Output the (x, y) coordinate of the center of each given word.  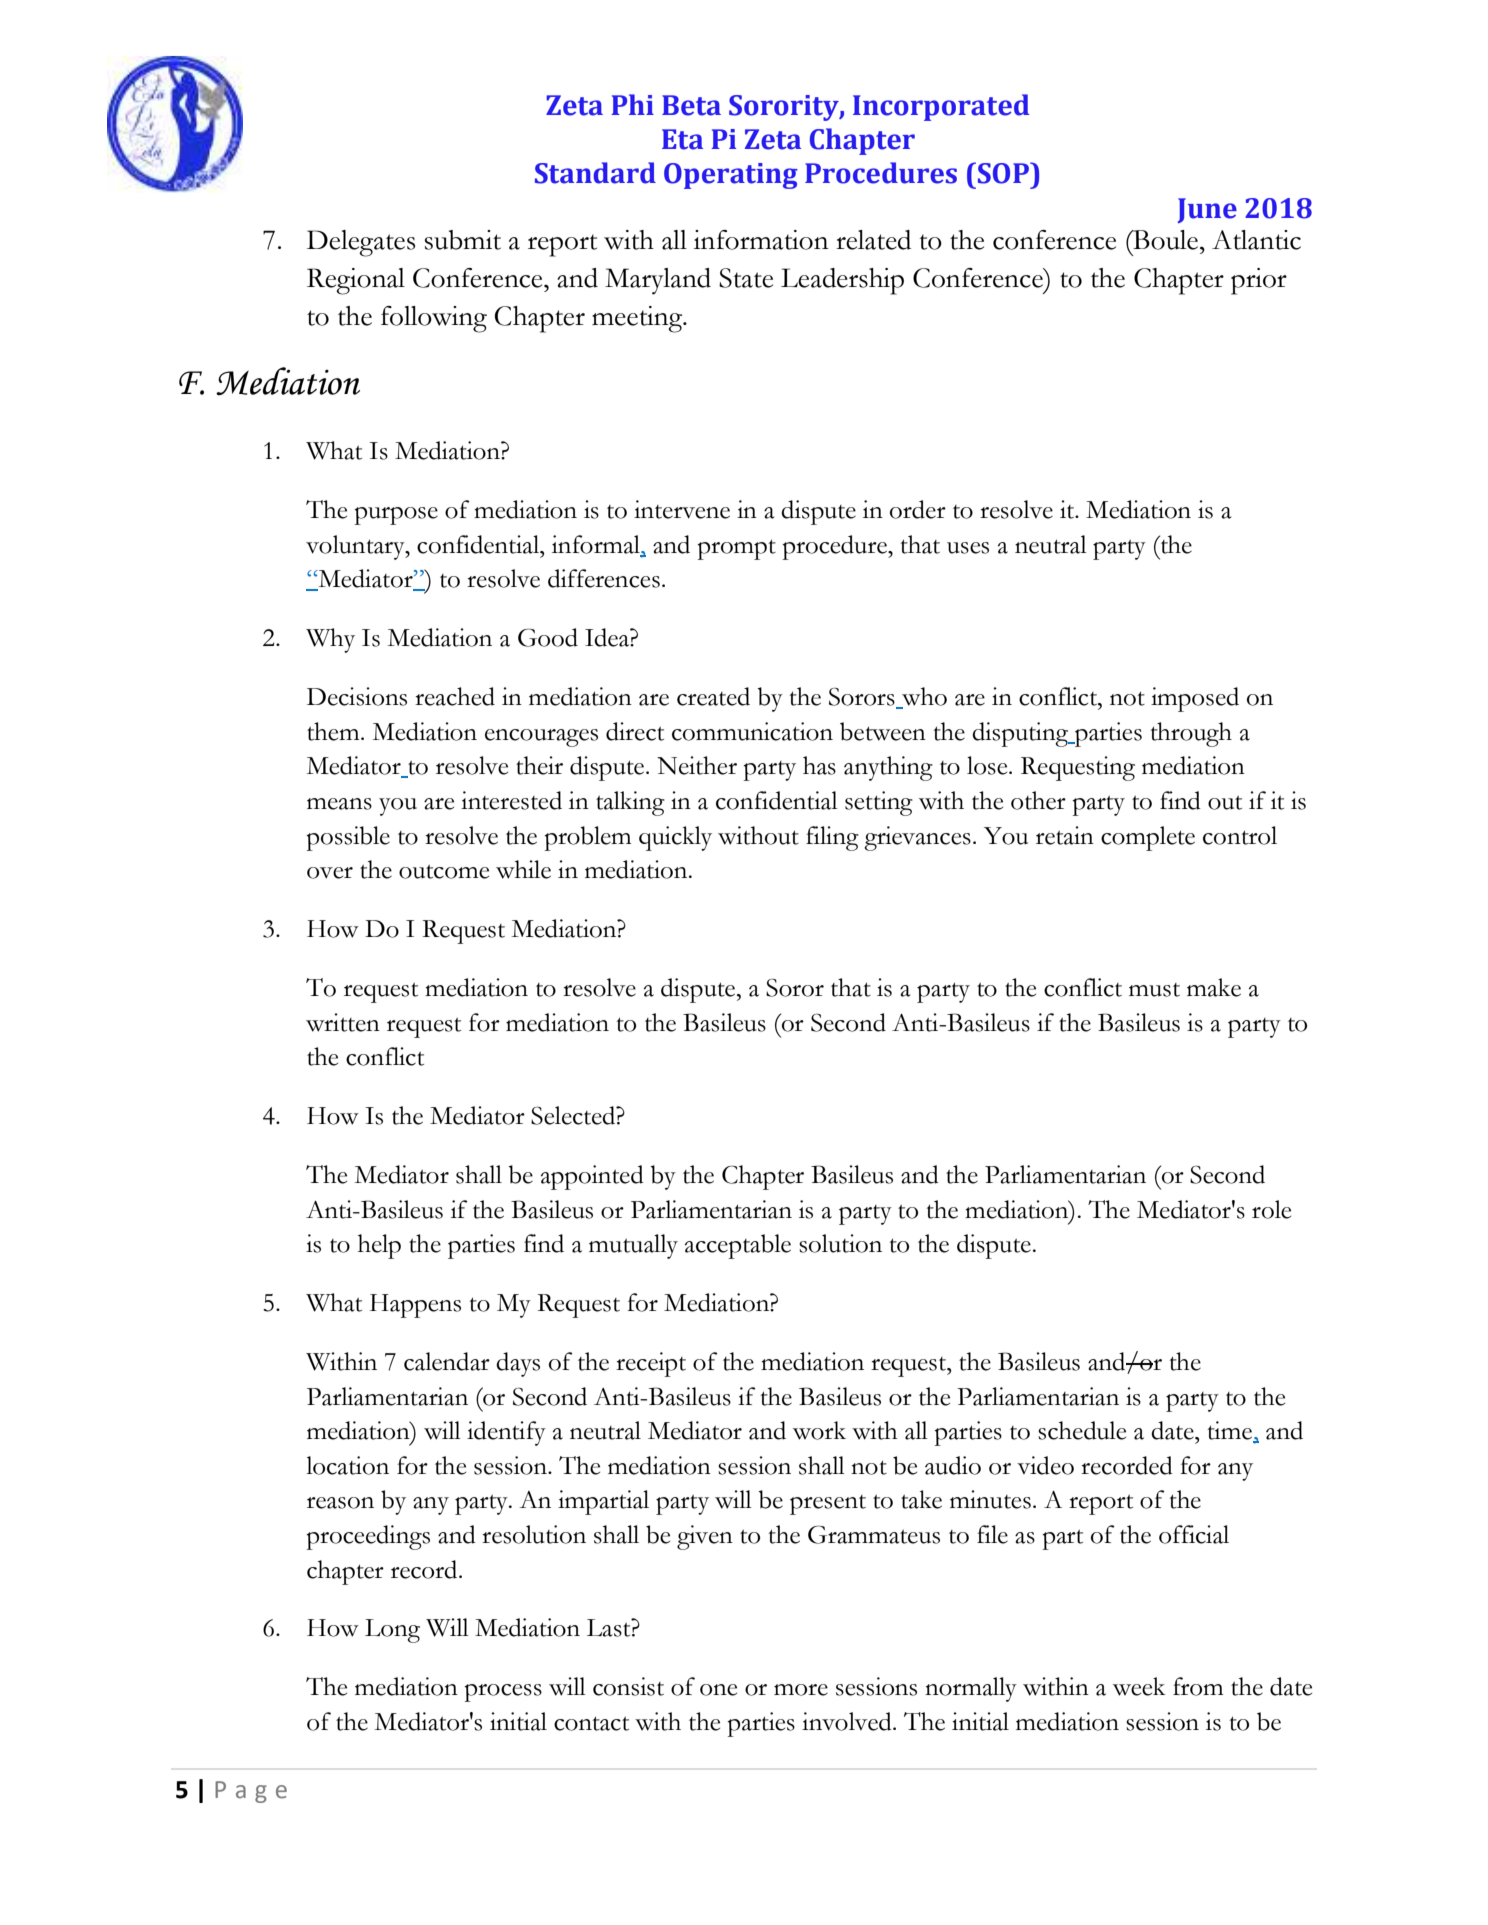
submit (463, 240)
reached (455, 696)
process (503, 1693)
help (379, 1246)
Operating (731, 176)
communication (752, 731)
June (1207, 210)
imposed (1195, 699)
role (1271, 1209)
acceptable (738, 1246)
